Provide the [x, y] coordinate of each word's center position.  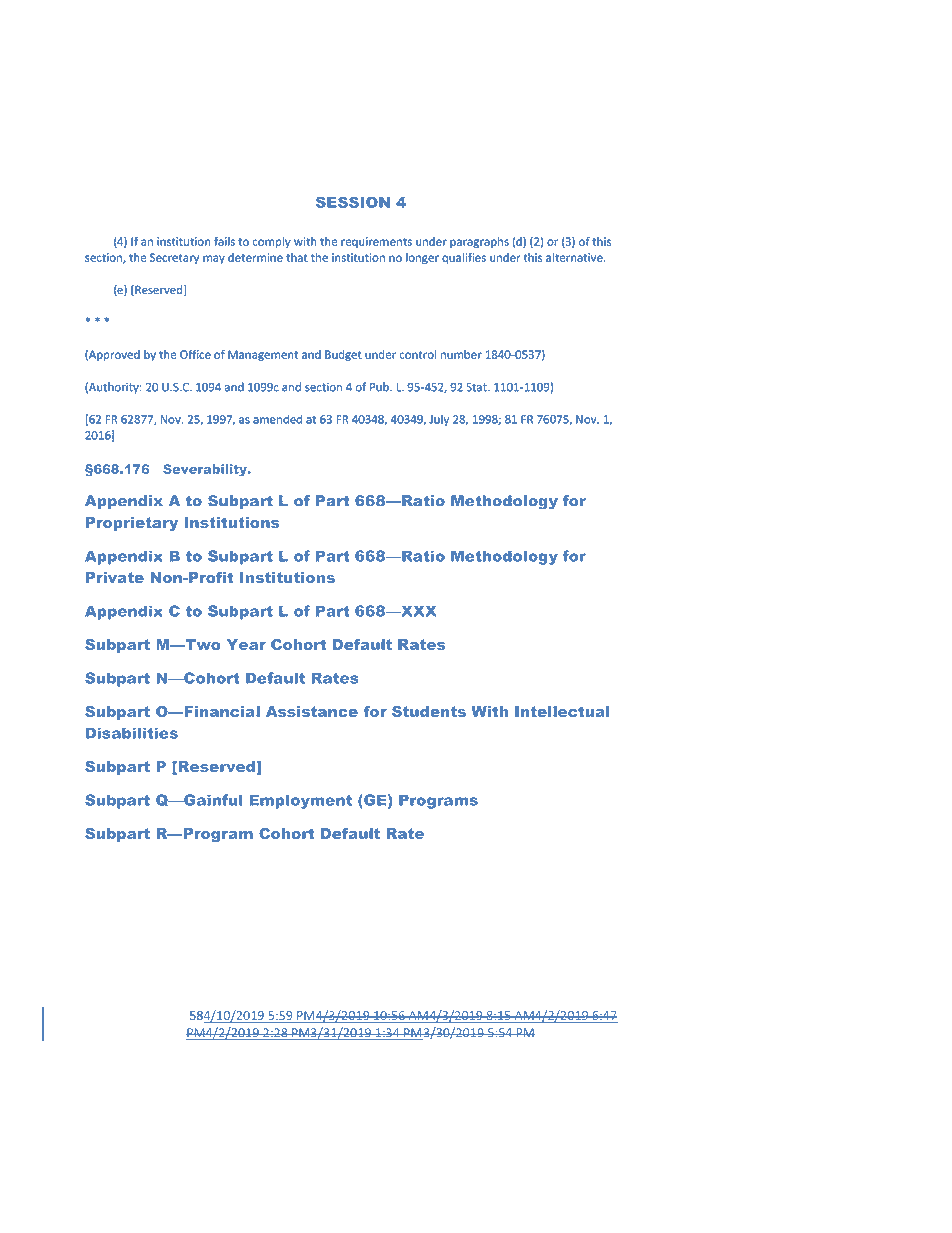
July [439, 420]
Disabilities [132, 733]
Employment [300, 801]
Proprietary [132, 524]
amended [277, 419]
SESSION [353, 202]
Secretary [174, 258]
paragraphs [479, 242]
